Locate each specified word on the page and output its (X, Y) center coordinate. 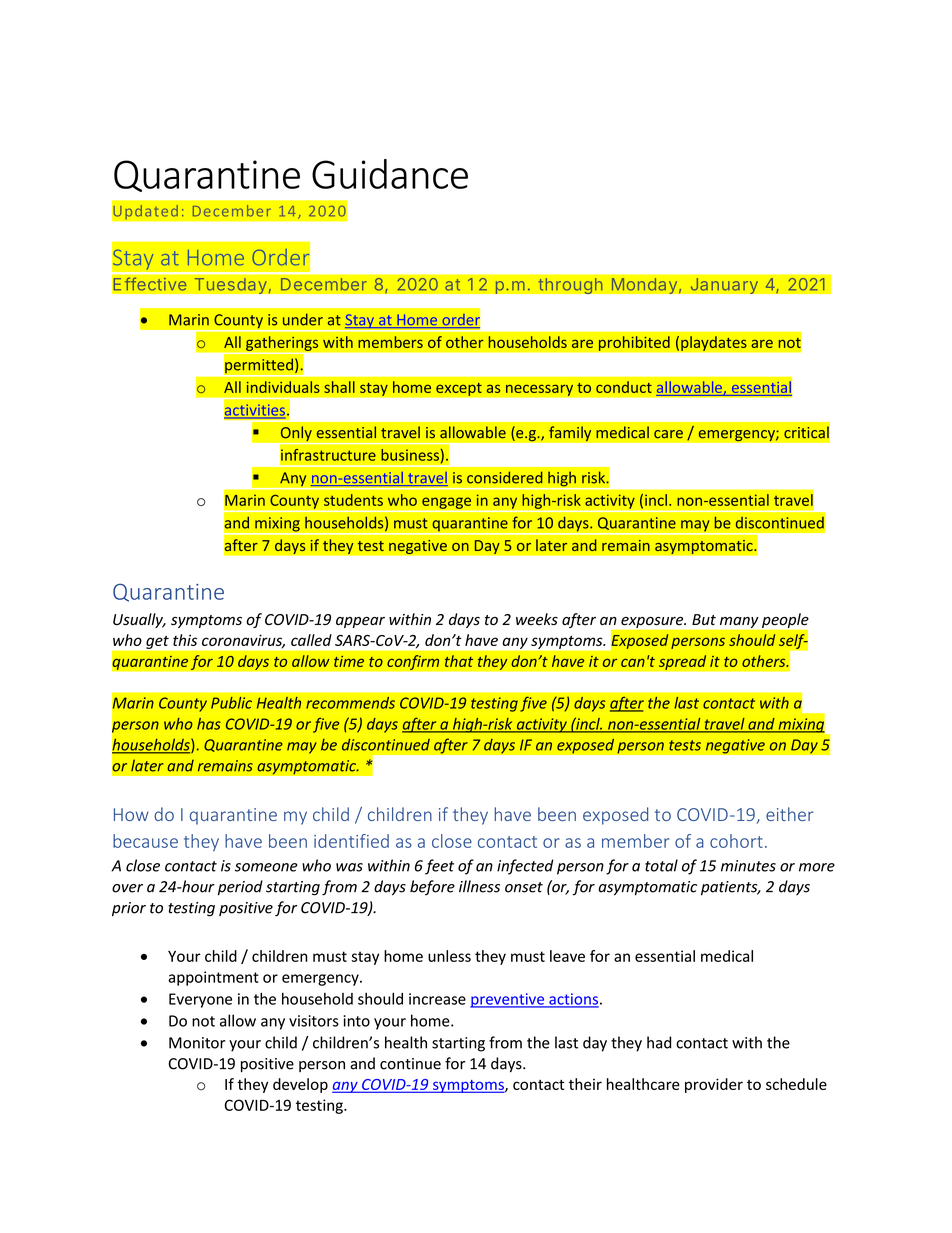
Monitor (197, 1043)
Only (296, 435)
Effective (150, 284)
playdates (714, 343)
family (570, 434)
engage (446, 503)
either (790, 814)
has (209, 724)
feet (439, 867)
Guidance (390, 174)
